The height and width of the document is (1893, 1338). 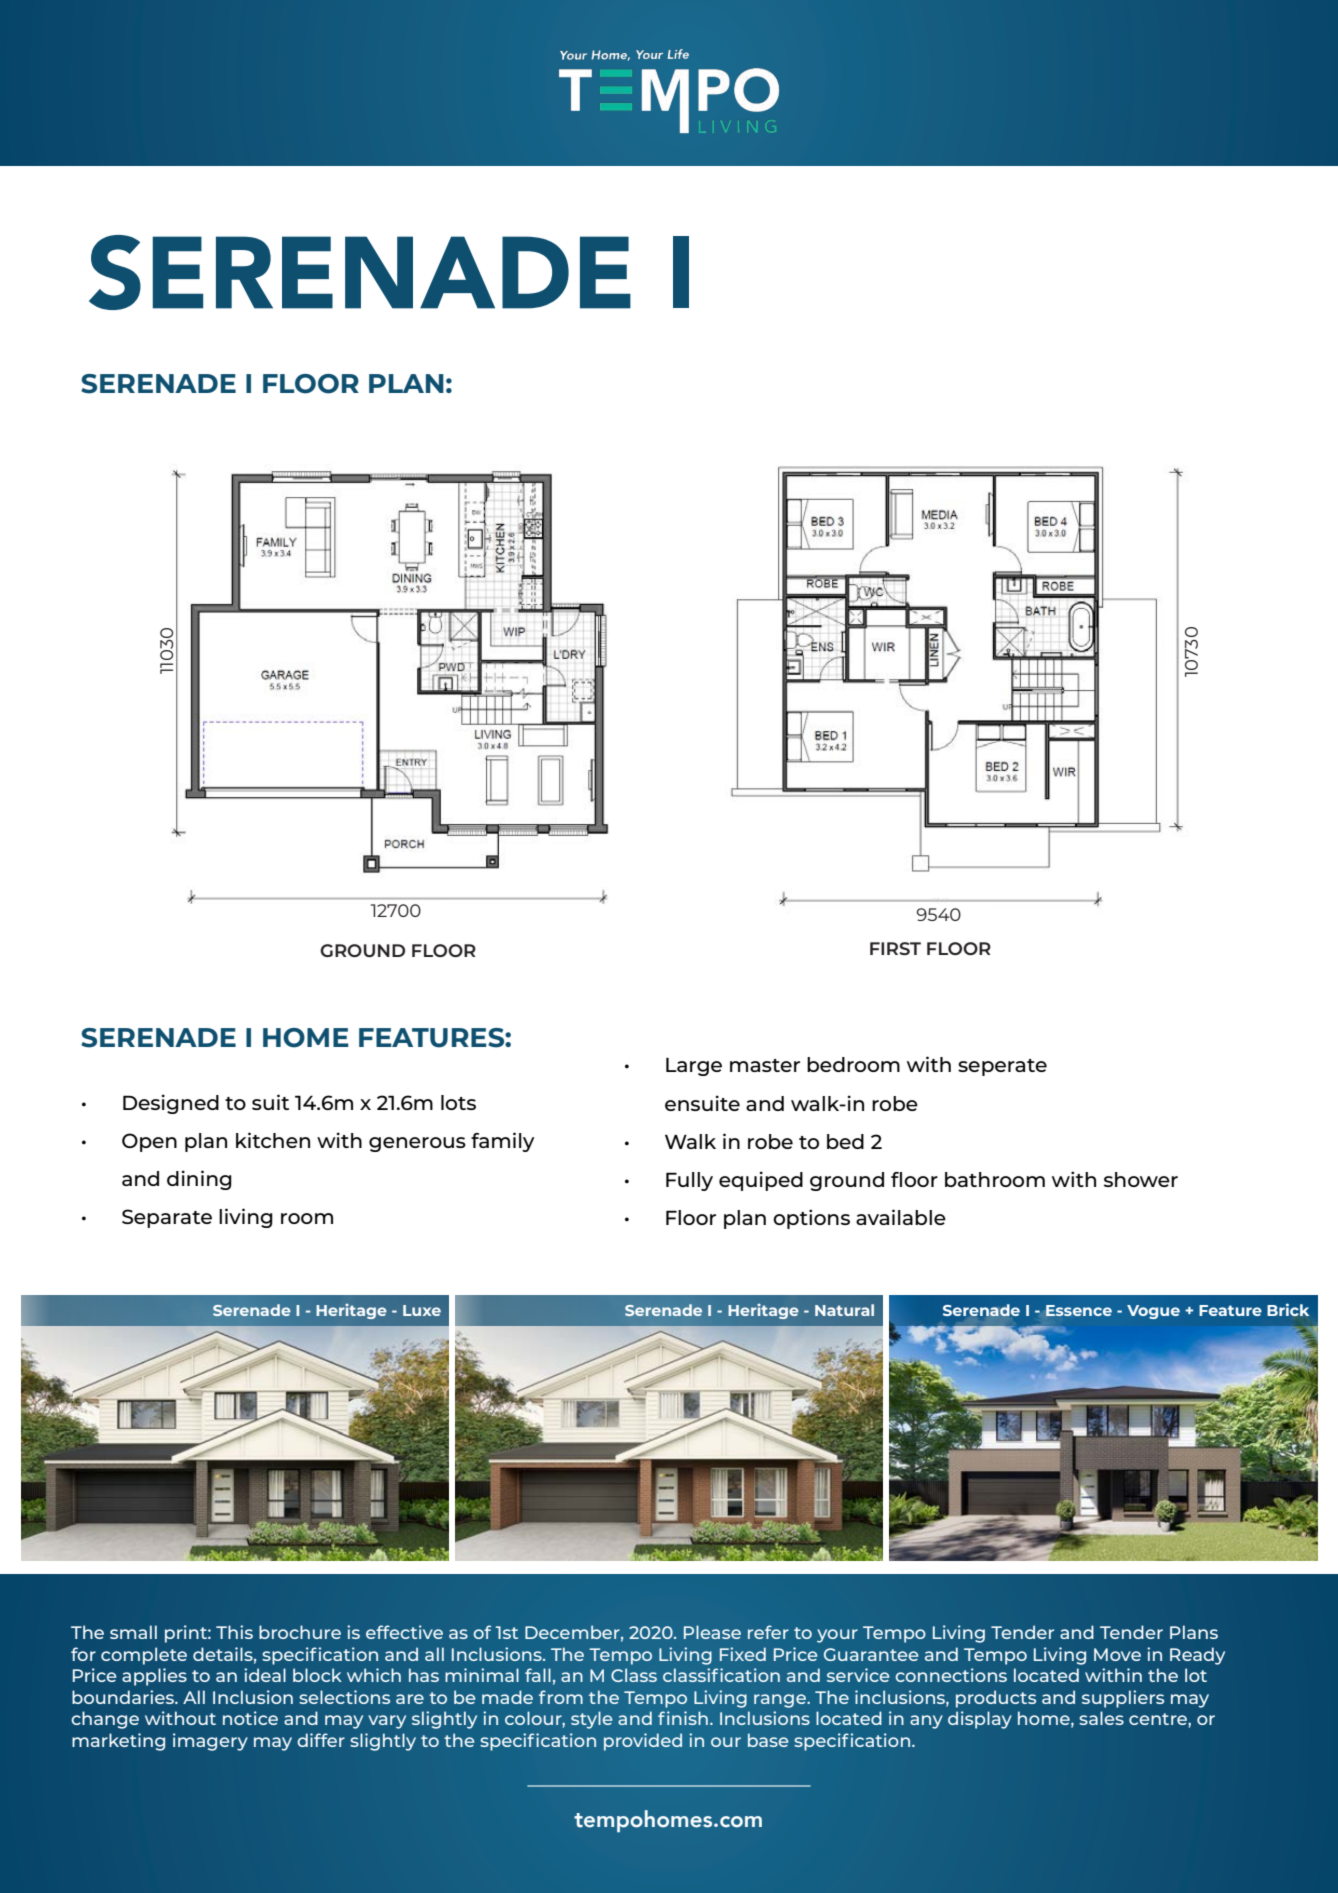 I want to click on notice, so click(x=250, y=1718).
